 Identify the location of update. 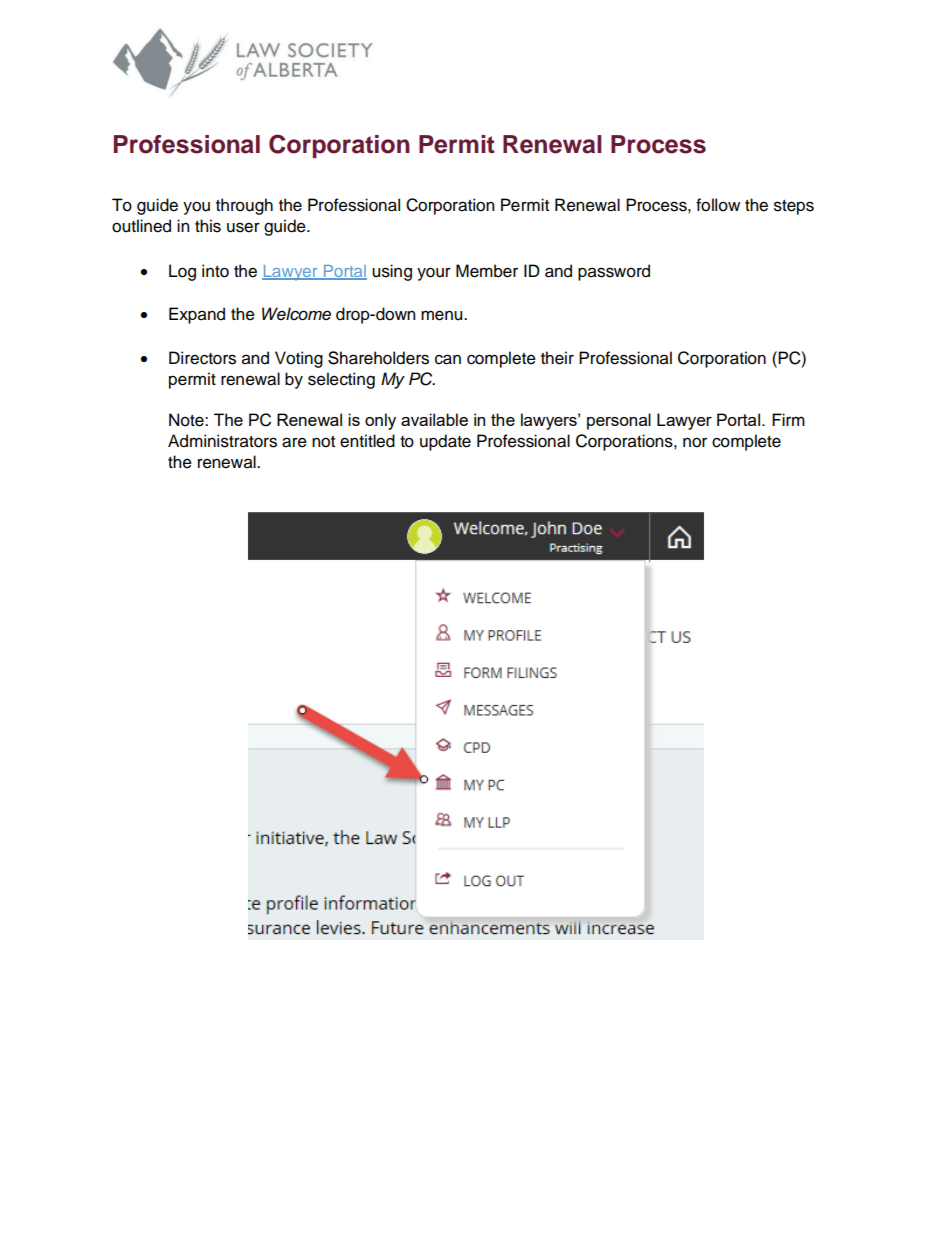
(445, 442).
